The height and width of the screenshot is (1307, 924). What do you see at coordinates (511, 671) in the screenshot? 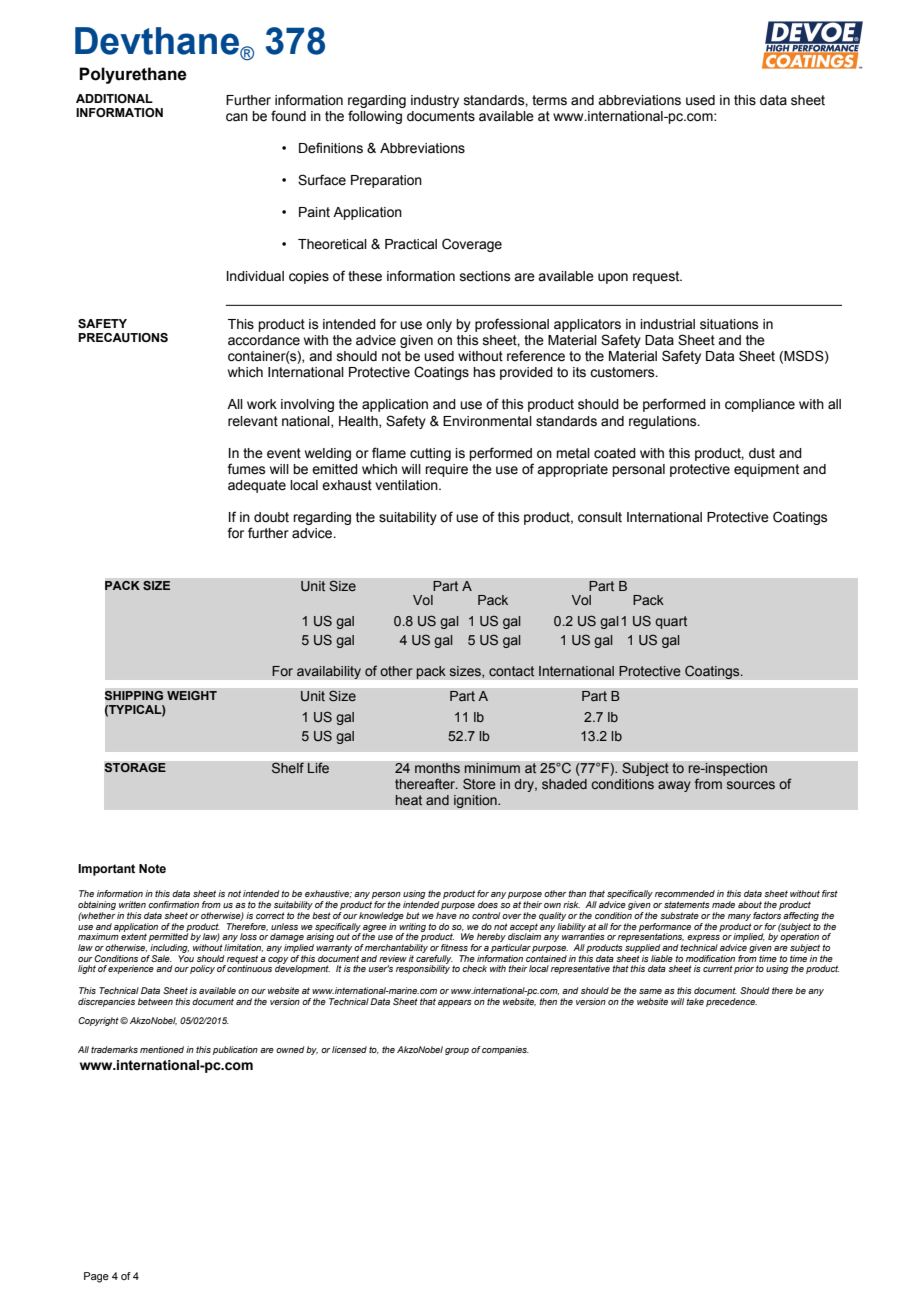
I see `contact` at bounding box center [511, 671].
